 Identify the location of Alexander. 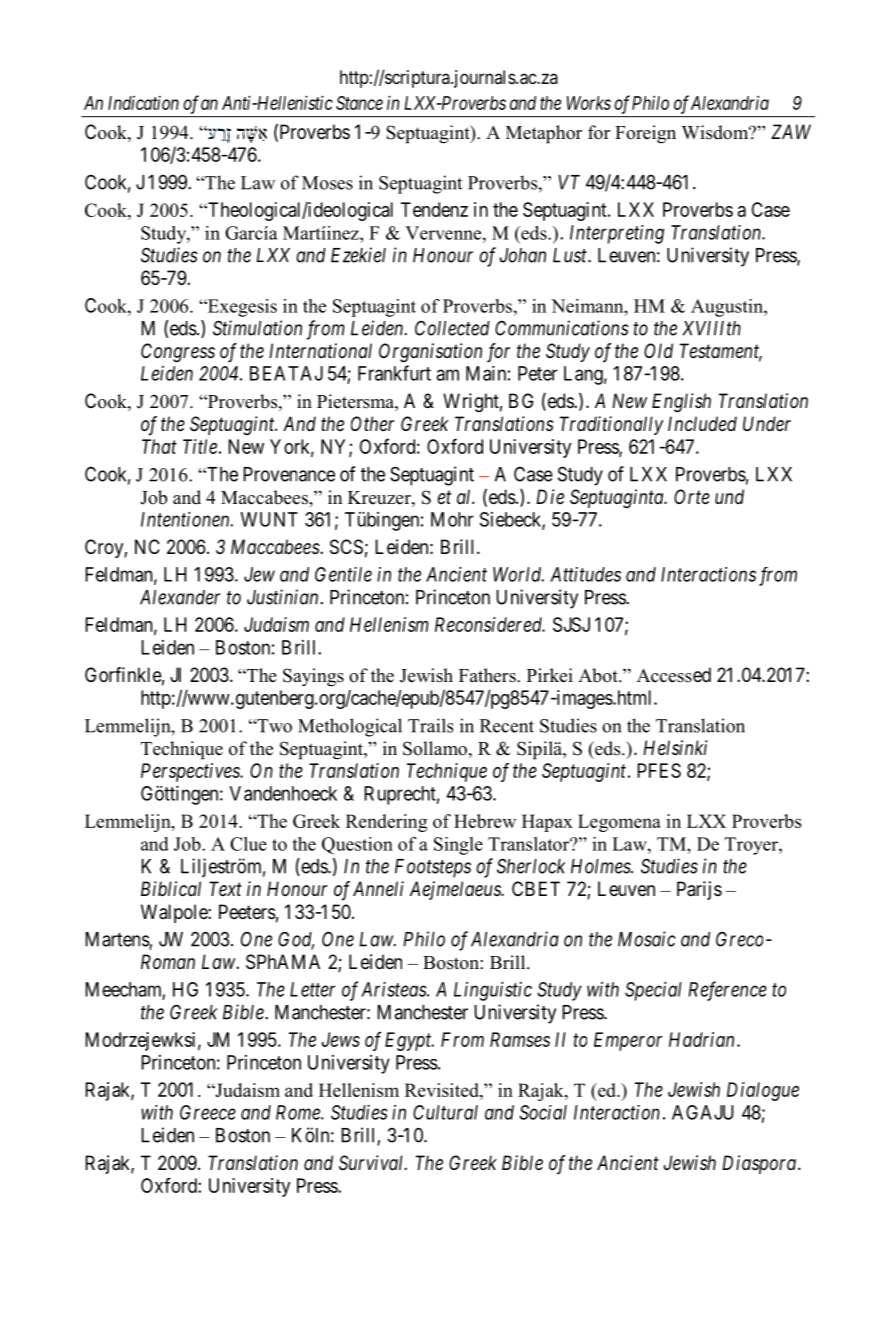
(180, 597).
